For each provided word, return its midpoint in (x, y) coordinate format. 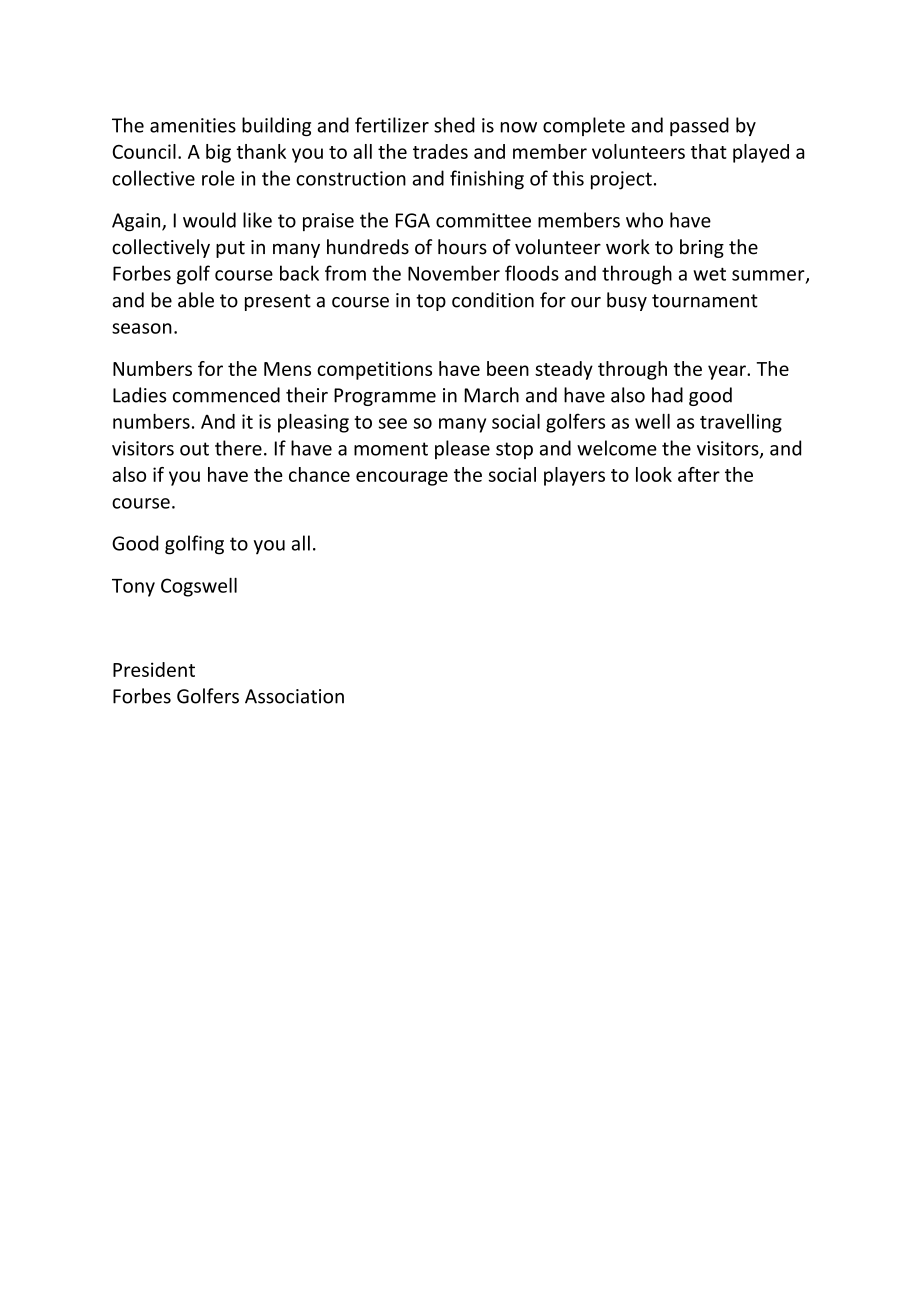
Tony (133, 588)
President (154, 669)
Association (294, 696)
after (699, 474)
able (196, 300)
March (491, 395)
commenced (226, 395)
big (218, 153)
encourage (402, 478)
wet (709, 274)
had (667, 395)
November (454, 273)
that (709, 151)
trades (440, 151)
